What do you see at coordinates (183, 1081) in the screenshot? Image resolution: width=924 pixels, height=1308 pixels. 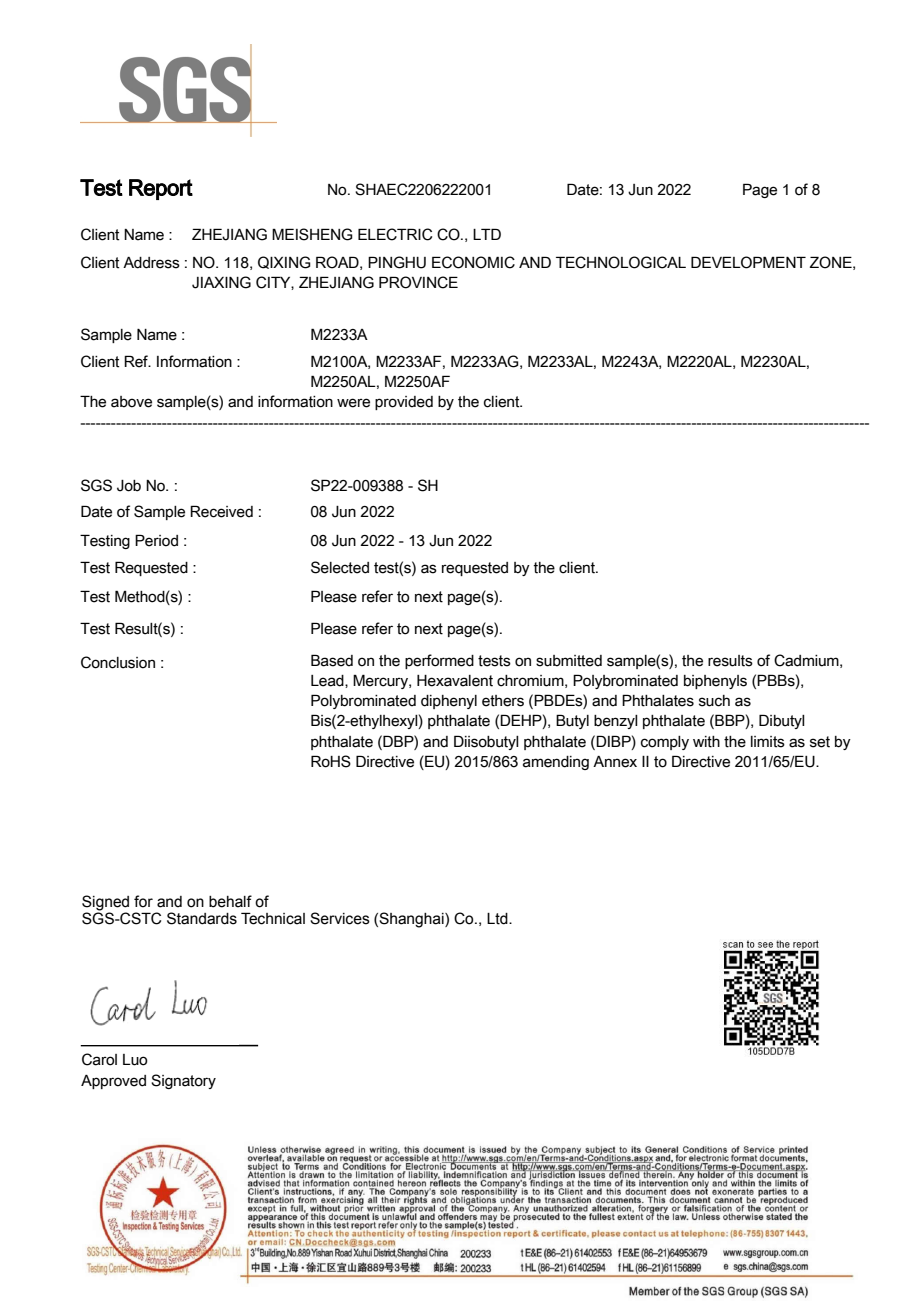 I see `Signatory` at bounding box center [183, 1081].
